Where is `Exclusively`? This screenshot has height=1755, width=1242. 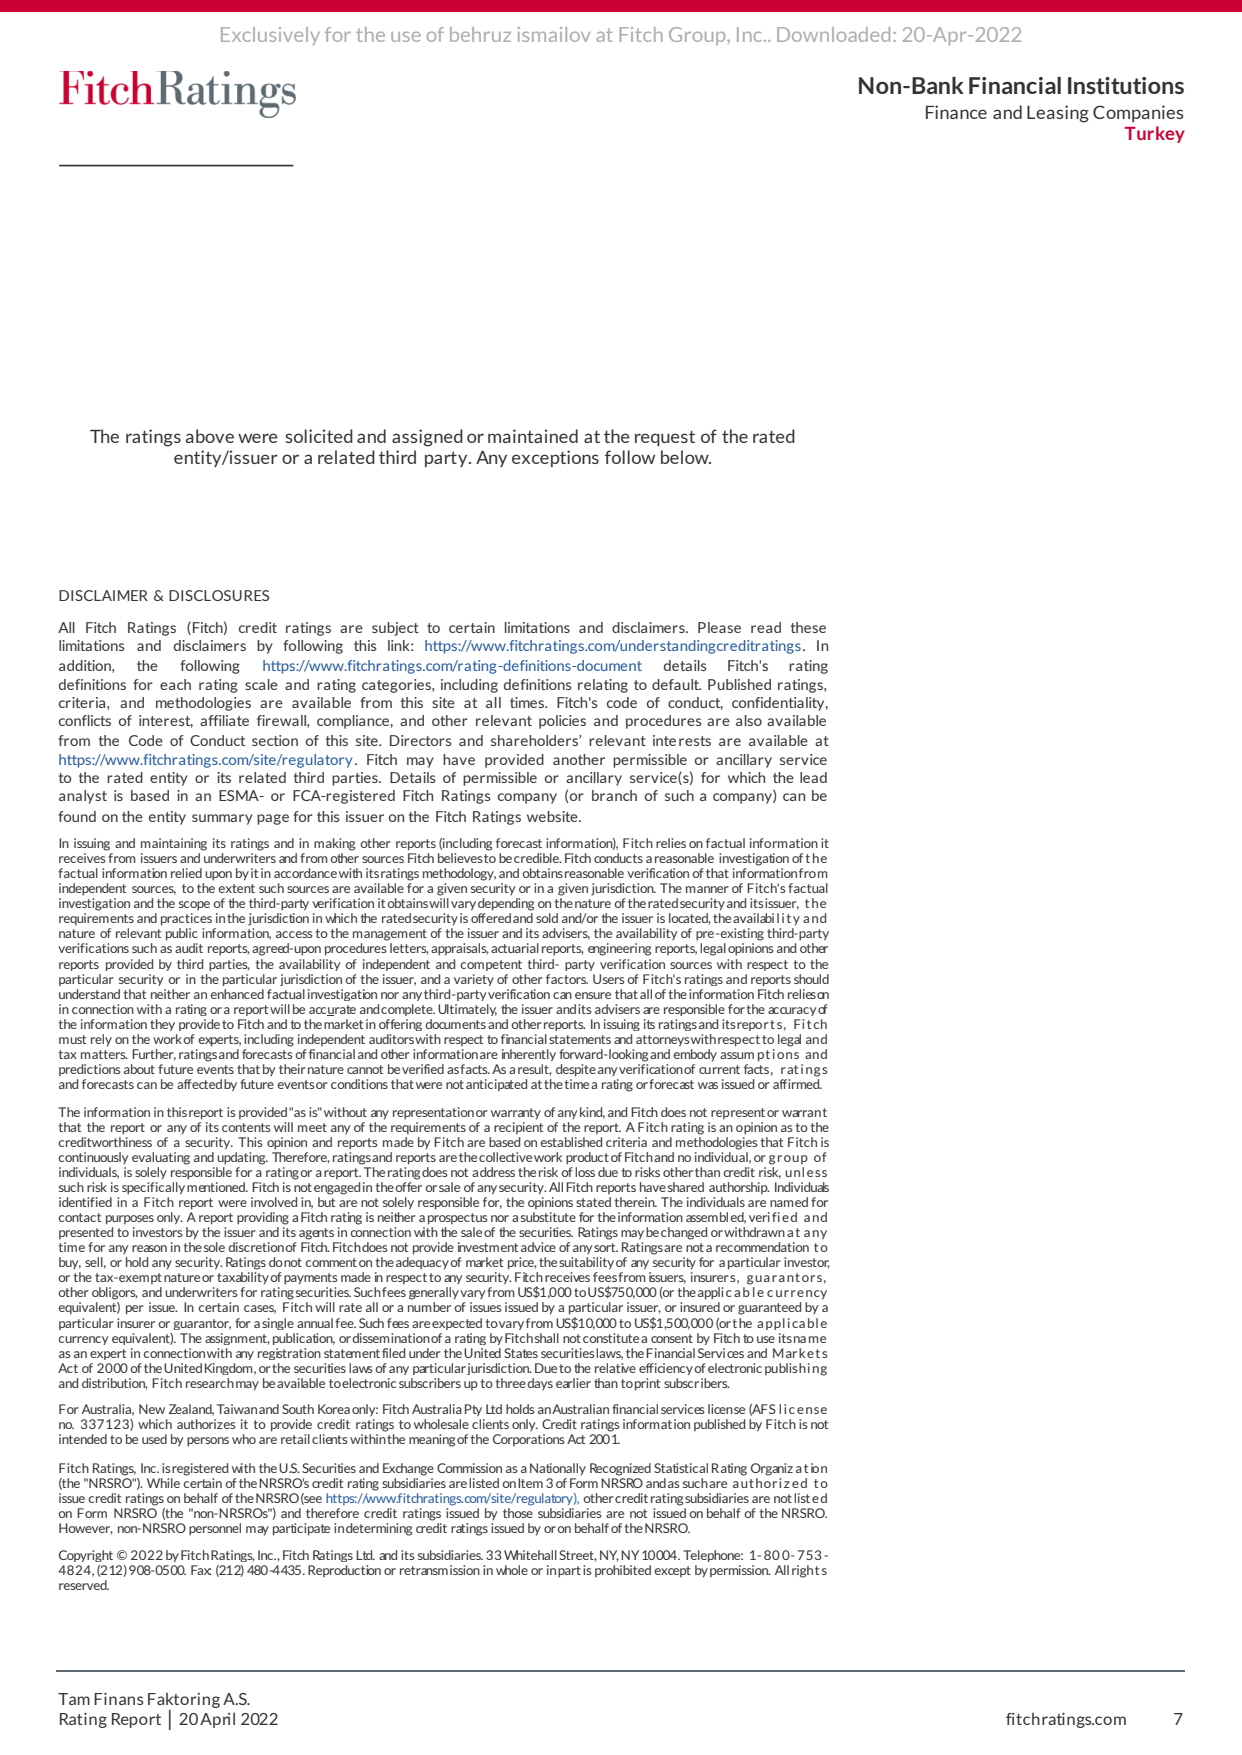 Exclusively is located at coordinates (270, 36).
